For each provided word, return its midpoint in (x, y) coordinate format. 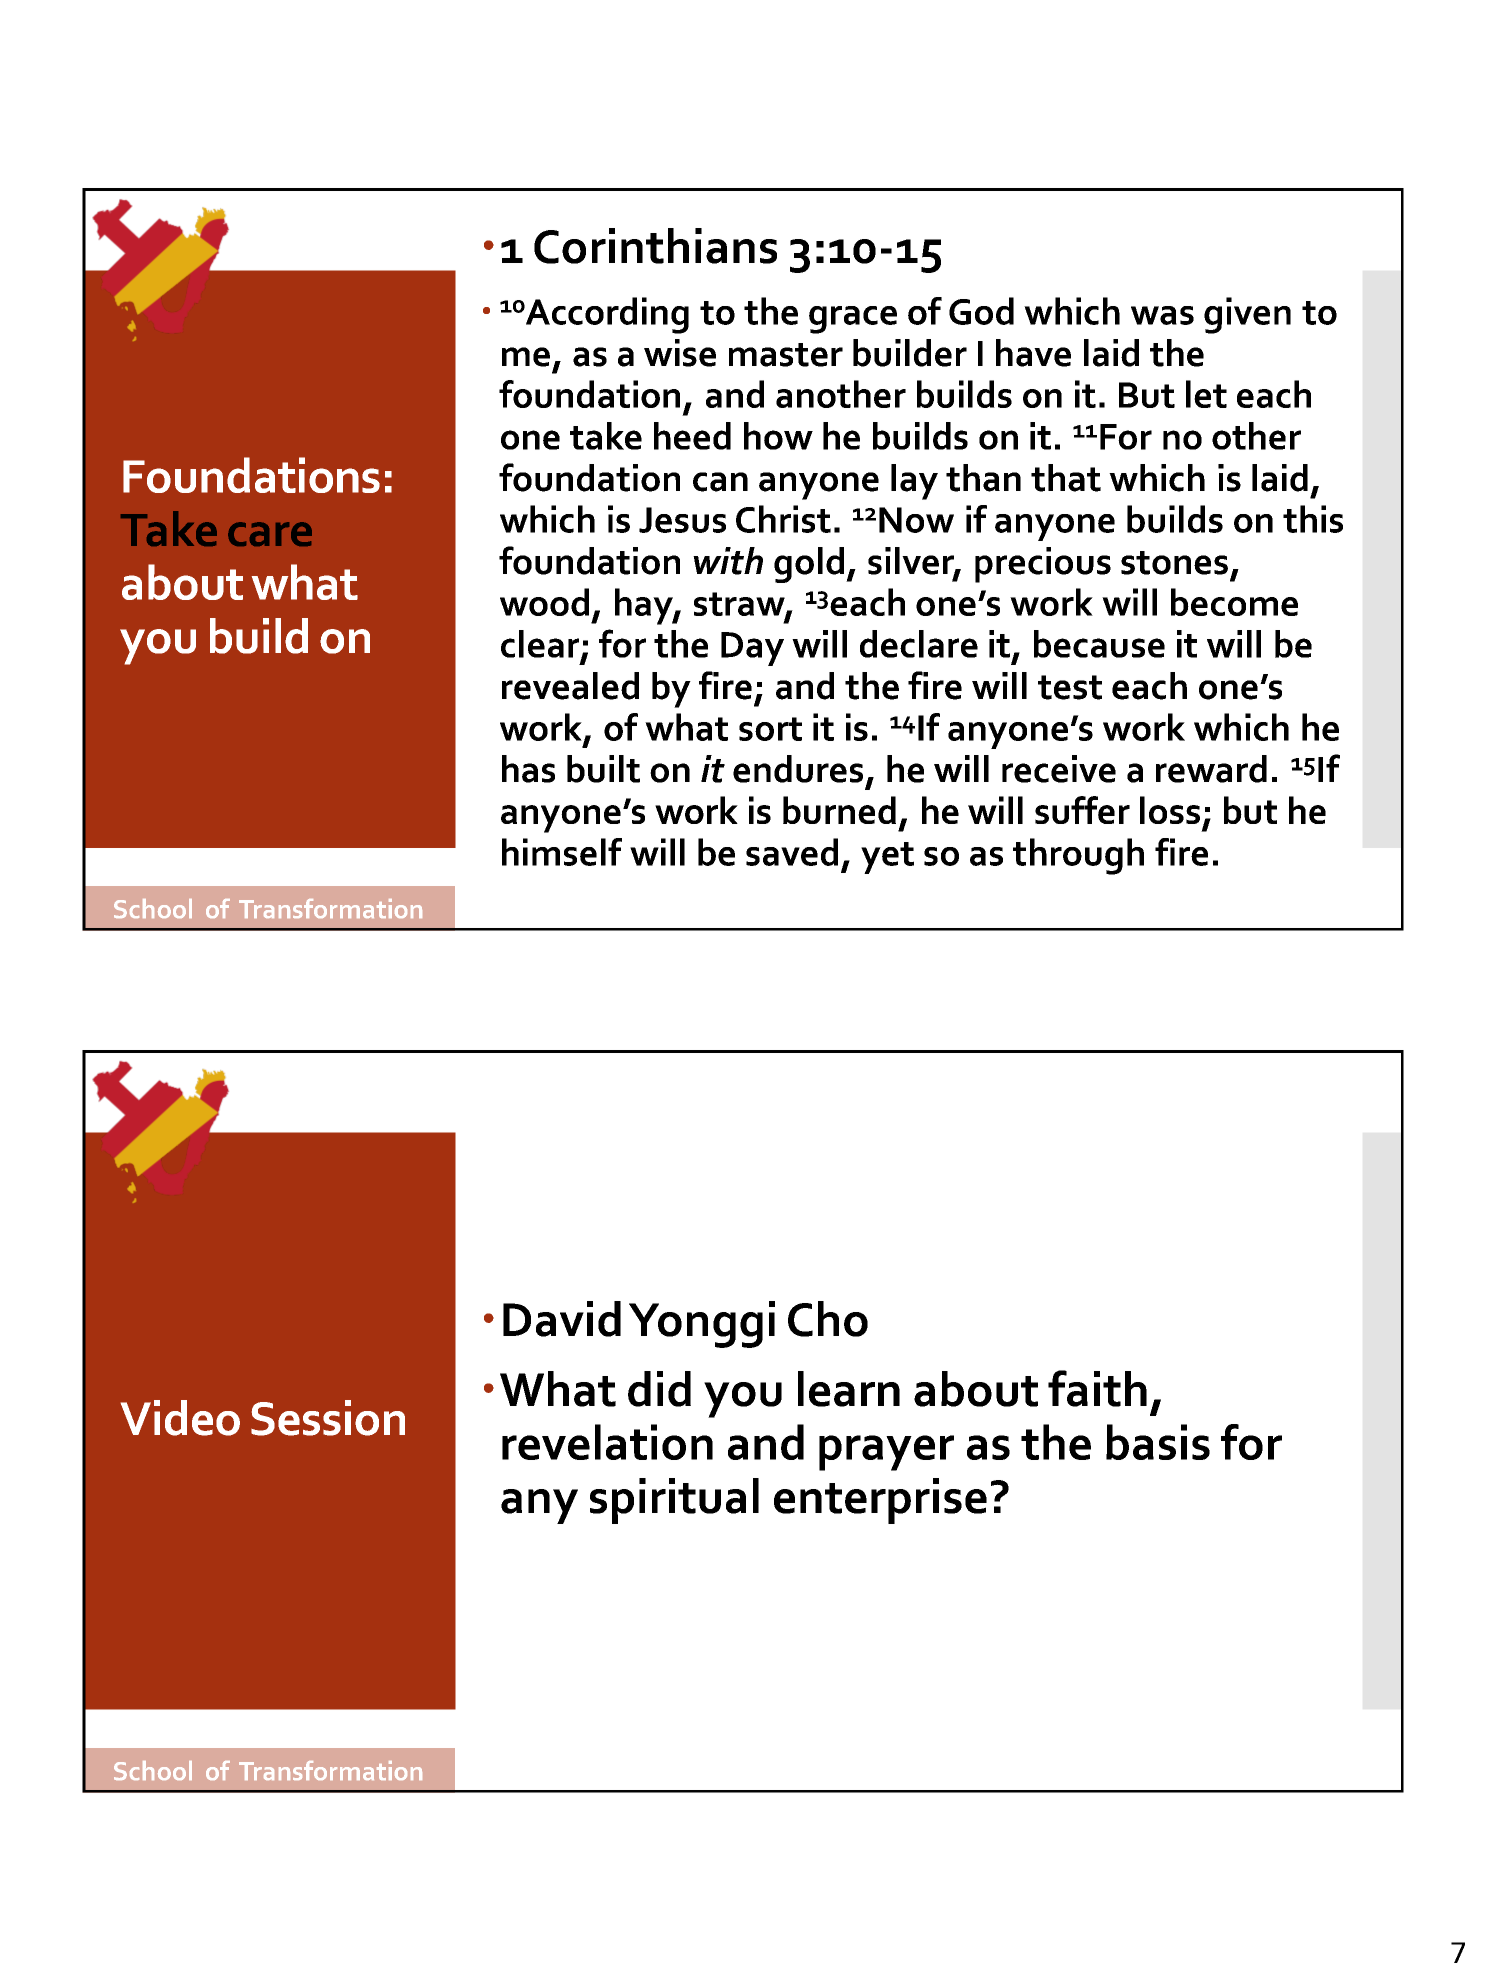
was (1162, 315)
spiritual (674, 1501)
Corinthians (655, 246)
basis (1158, 1442)
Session (328, 1418)
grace (853, 320)
